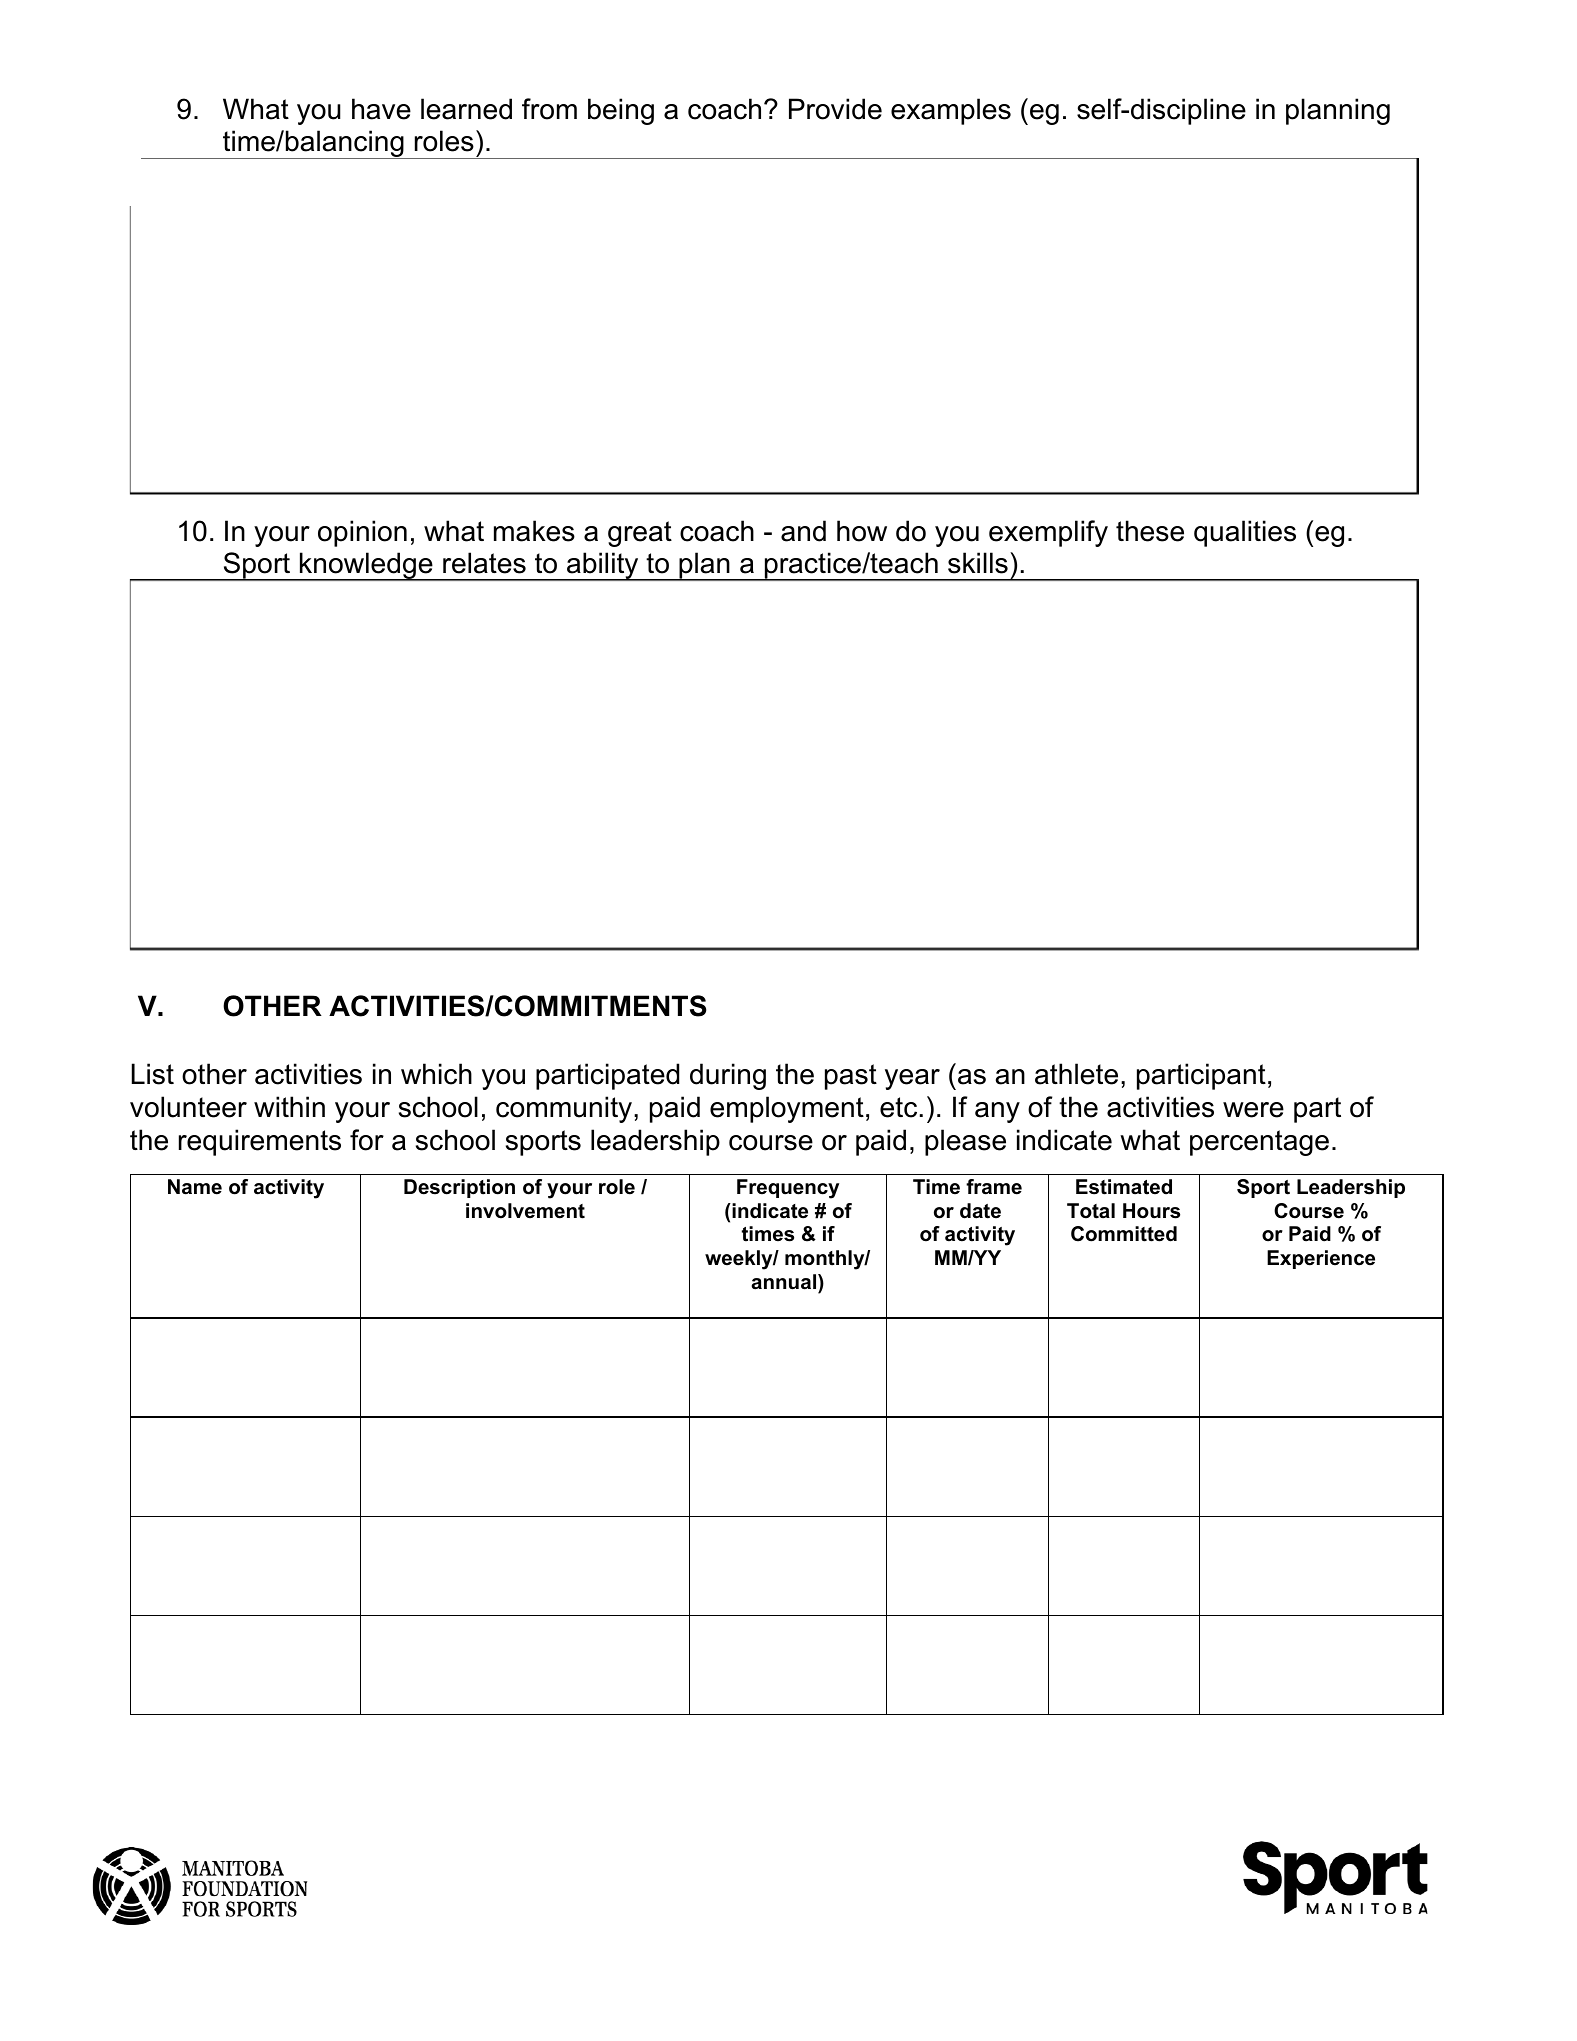  Describe the element at coordinates (835, 109) in the document. I see `Provide` at that location.
